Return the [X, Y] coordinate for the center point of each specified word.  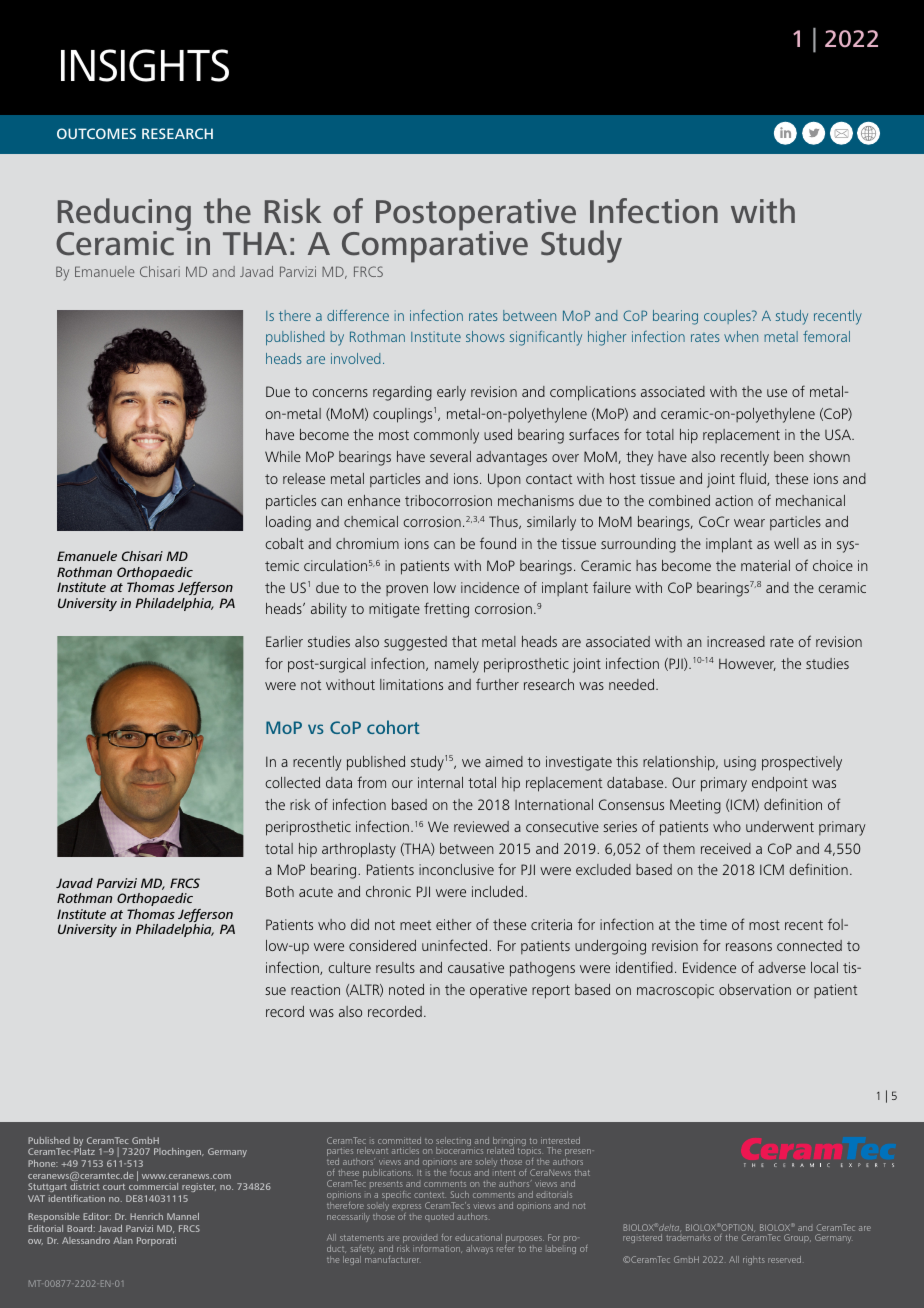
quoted [439, 1216]
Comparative [435, 246]
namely [457, 665]
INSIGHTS [145, 65]
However [747, 664]
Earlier [284, 641]
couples [728, 317]
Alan [123, 1240]
